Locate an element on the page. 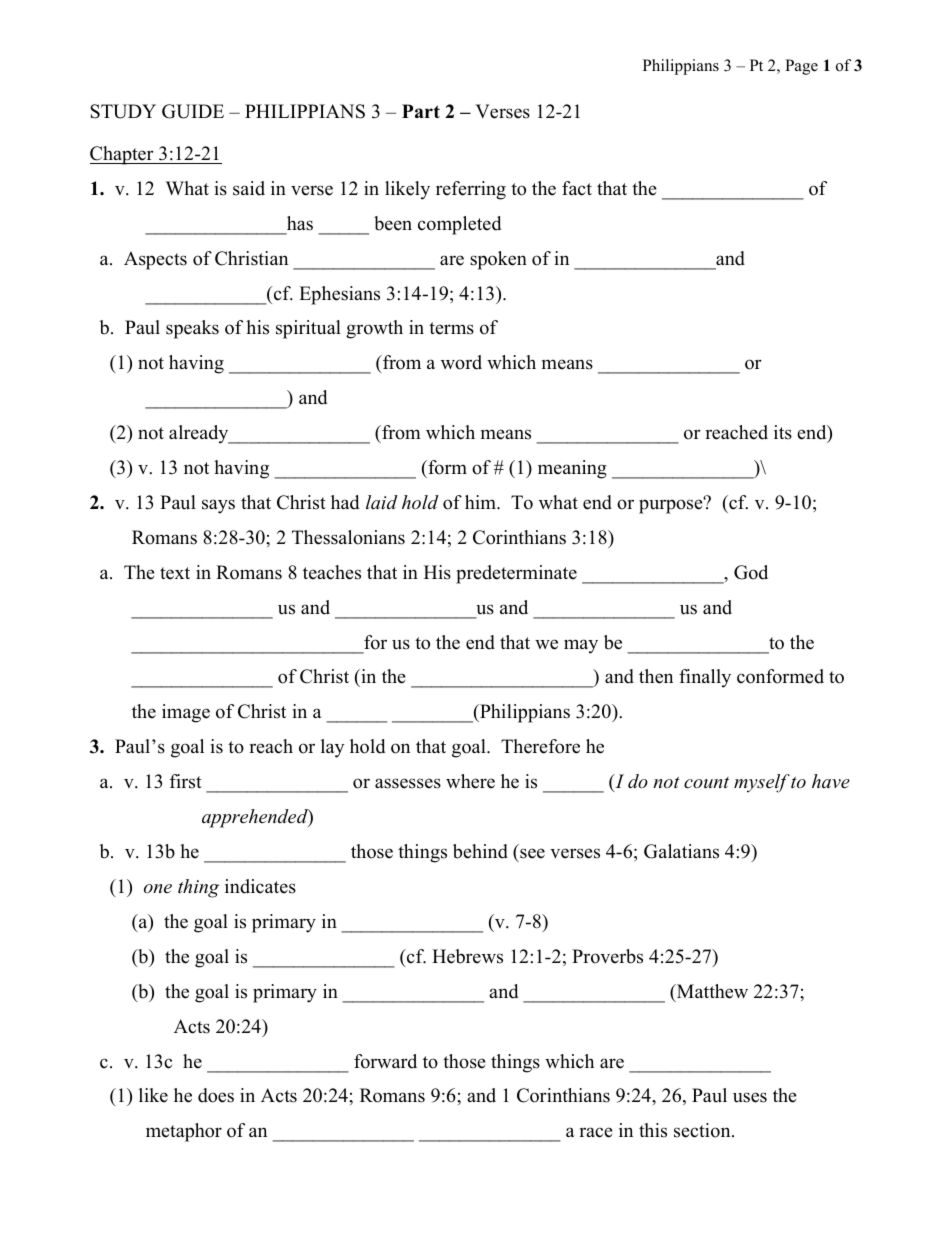 The image size is (952, 1233). forward is located at coordinates (385, 1061).
